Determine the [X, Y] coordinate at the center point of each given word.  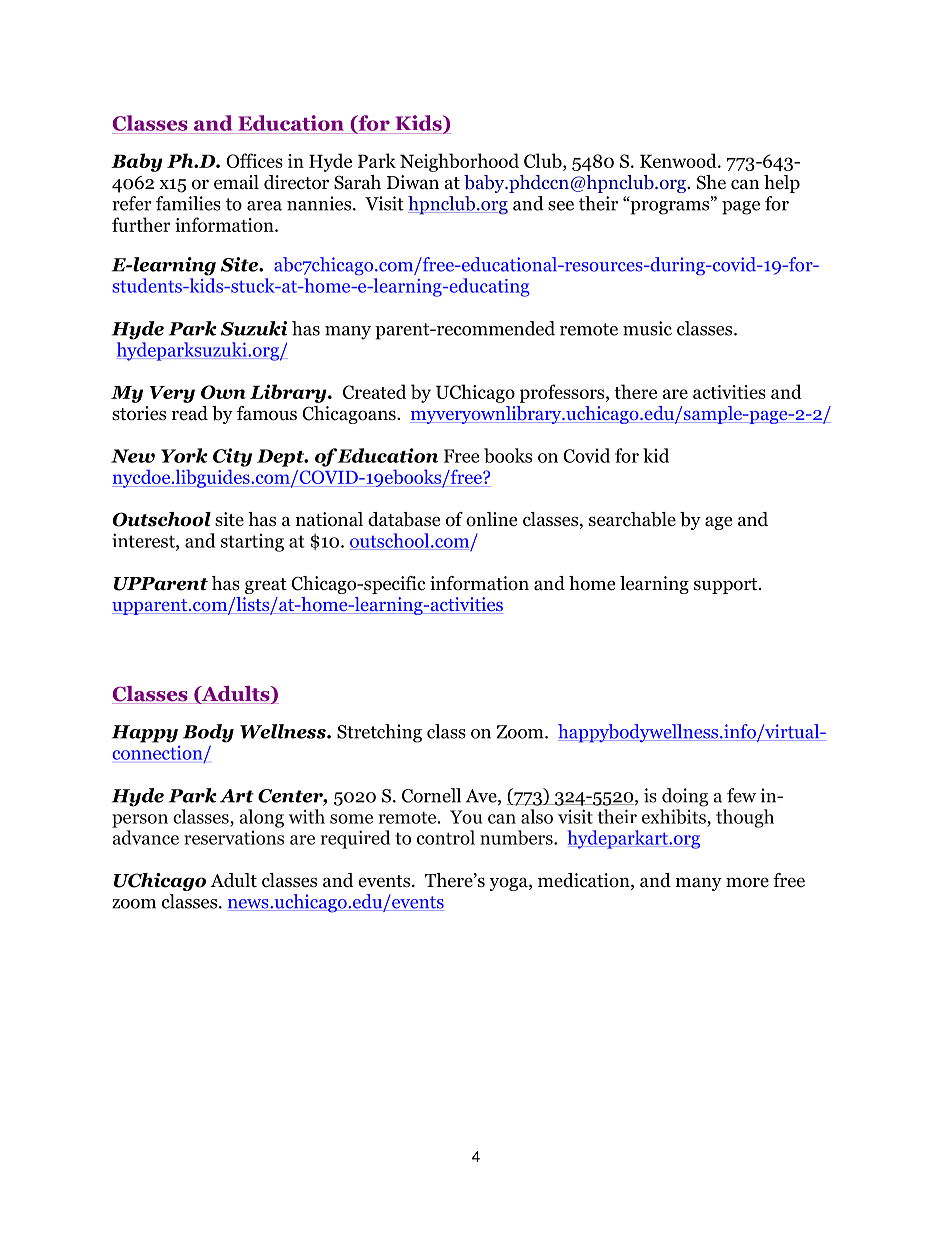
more [747, 882]
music [647, 328]
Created [374, 391]
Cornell [431, 795]
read [190, 413]
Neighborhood [459, 162]
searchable [632, 519]
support [727, 586]
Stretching [379, 733]
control [446, 837]
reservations [234, 838]
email [236, 182]
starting [252, 543]
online [491, 519]
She [711, 182]
